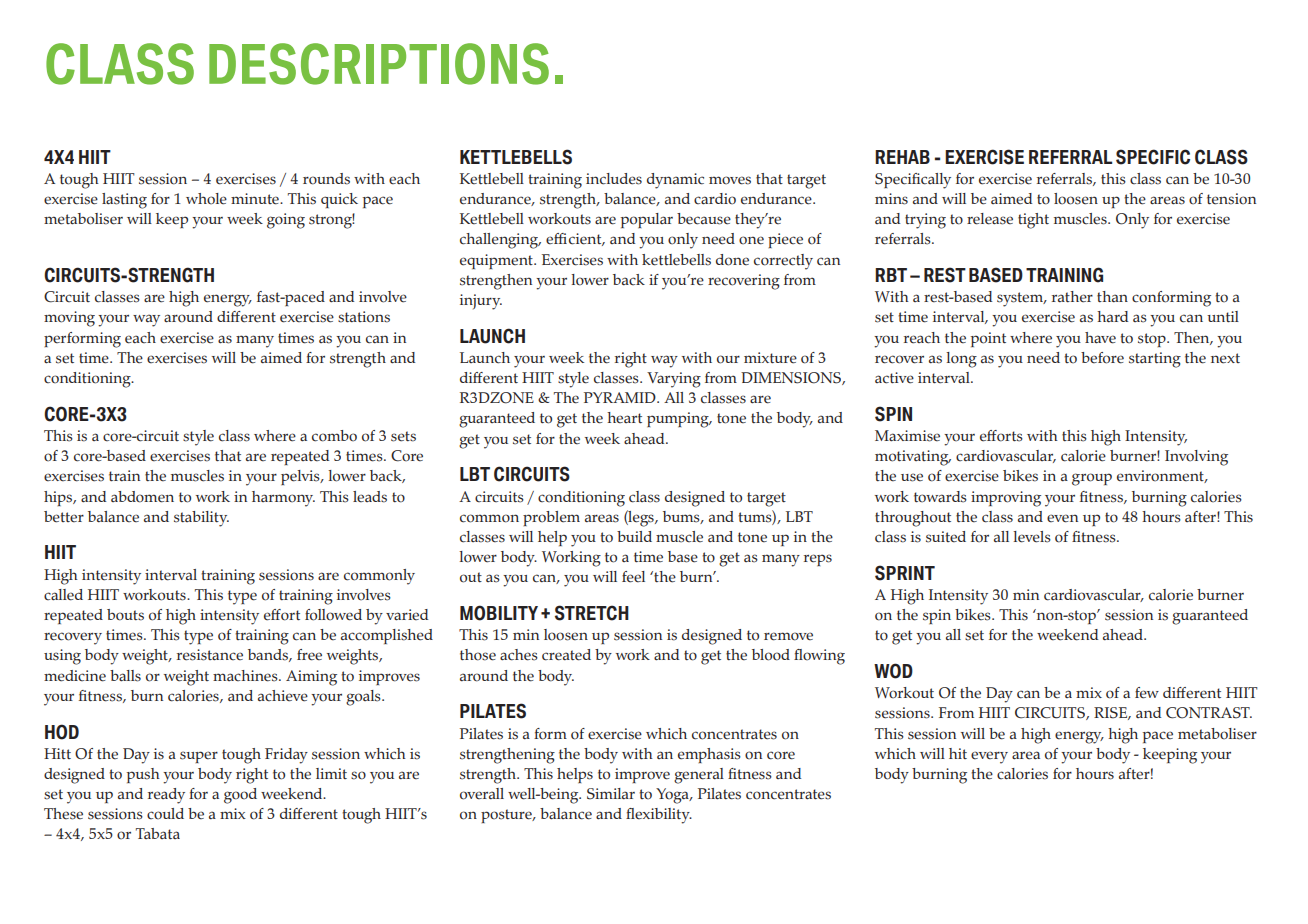 The image size is (1308, 924). What do you see at coordinates (659, 816) in the image?
I see `flexibility` at bounding box center [659, 816].
